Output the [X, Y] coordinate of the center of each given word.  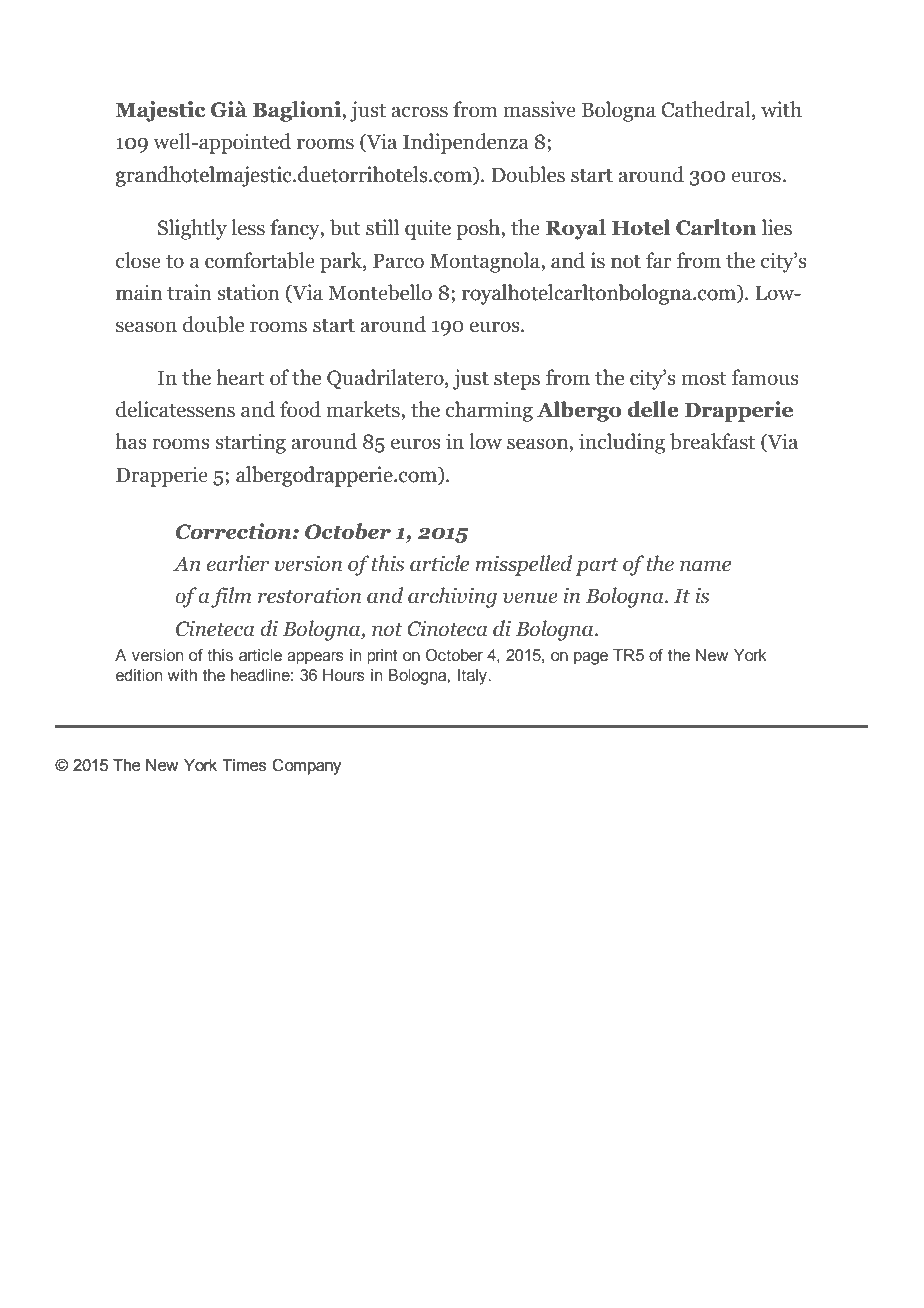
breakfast [712, 441]
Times [244, 765]
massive [539, 109]
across [419, 112]
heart [240, 377]
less [248, 227]
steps [517, 380]
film [231, 597]
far [659, 260]
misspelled [523, 565]
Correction [235, 531]
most [703, 378]
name [705, 566]
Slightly [192, 229]
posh [479, 229]
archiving [452, 597]
